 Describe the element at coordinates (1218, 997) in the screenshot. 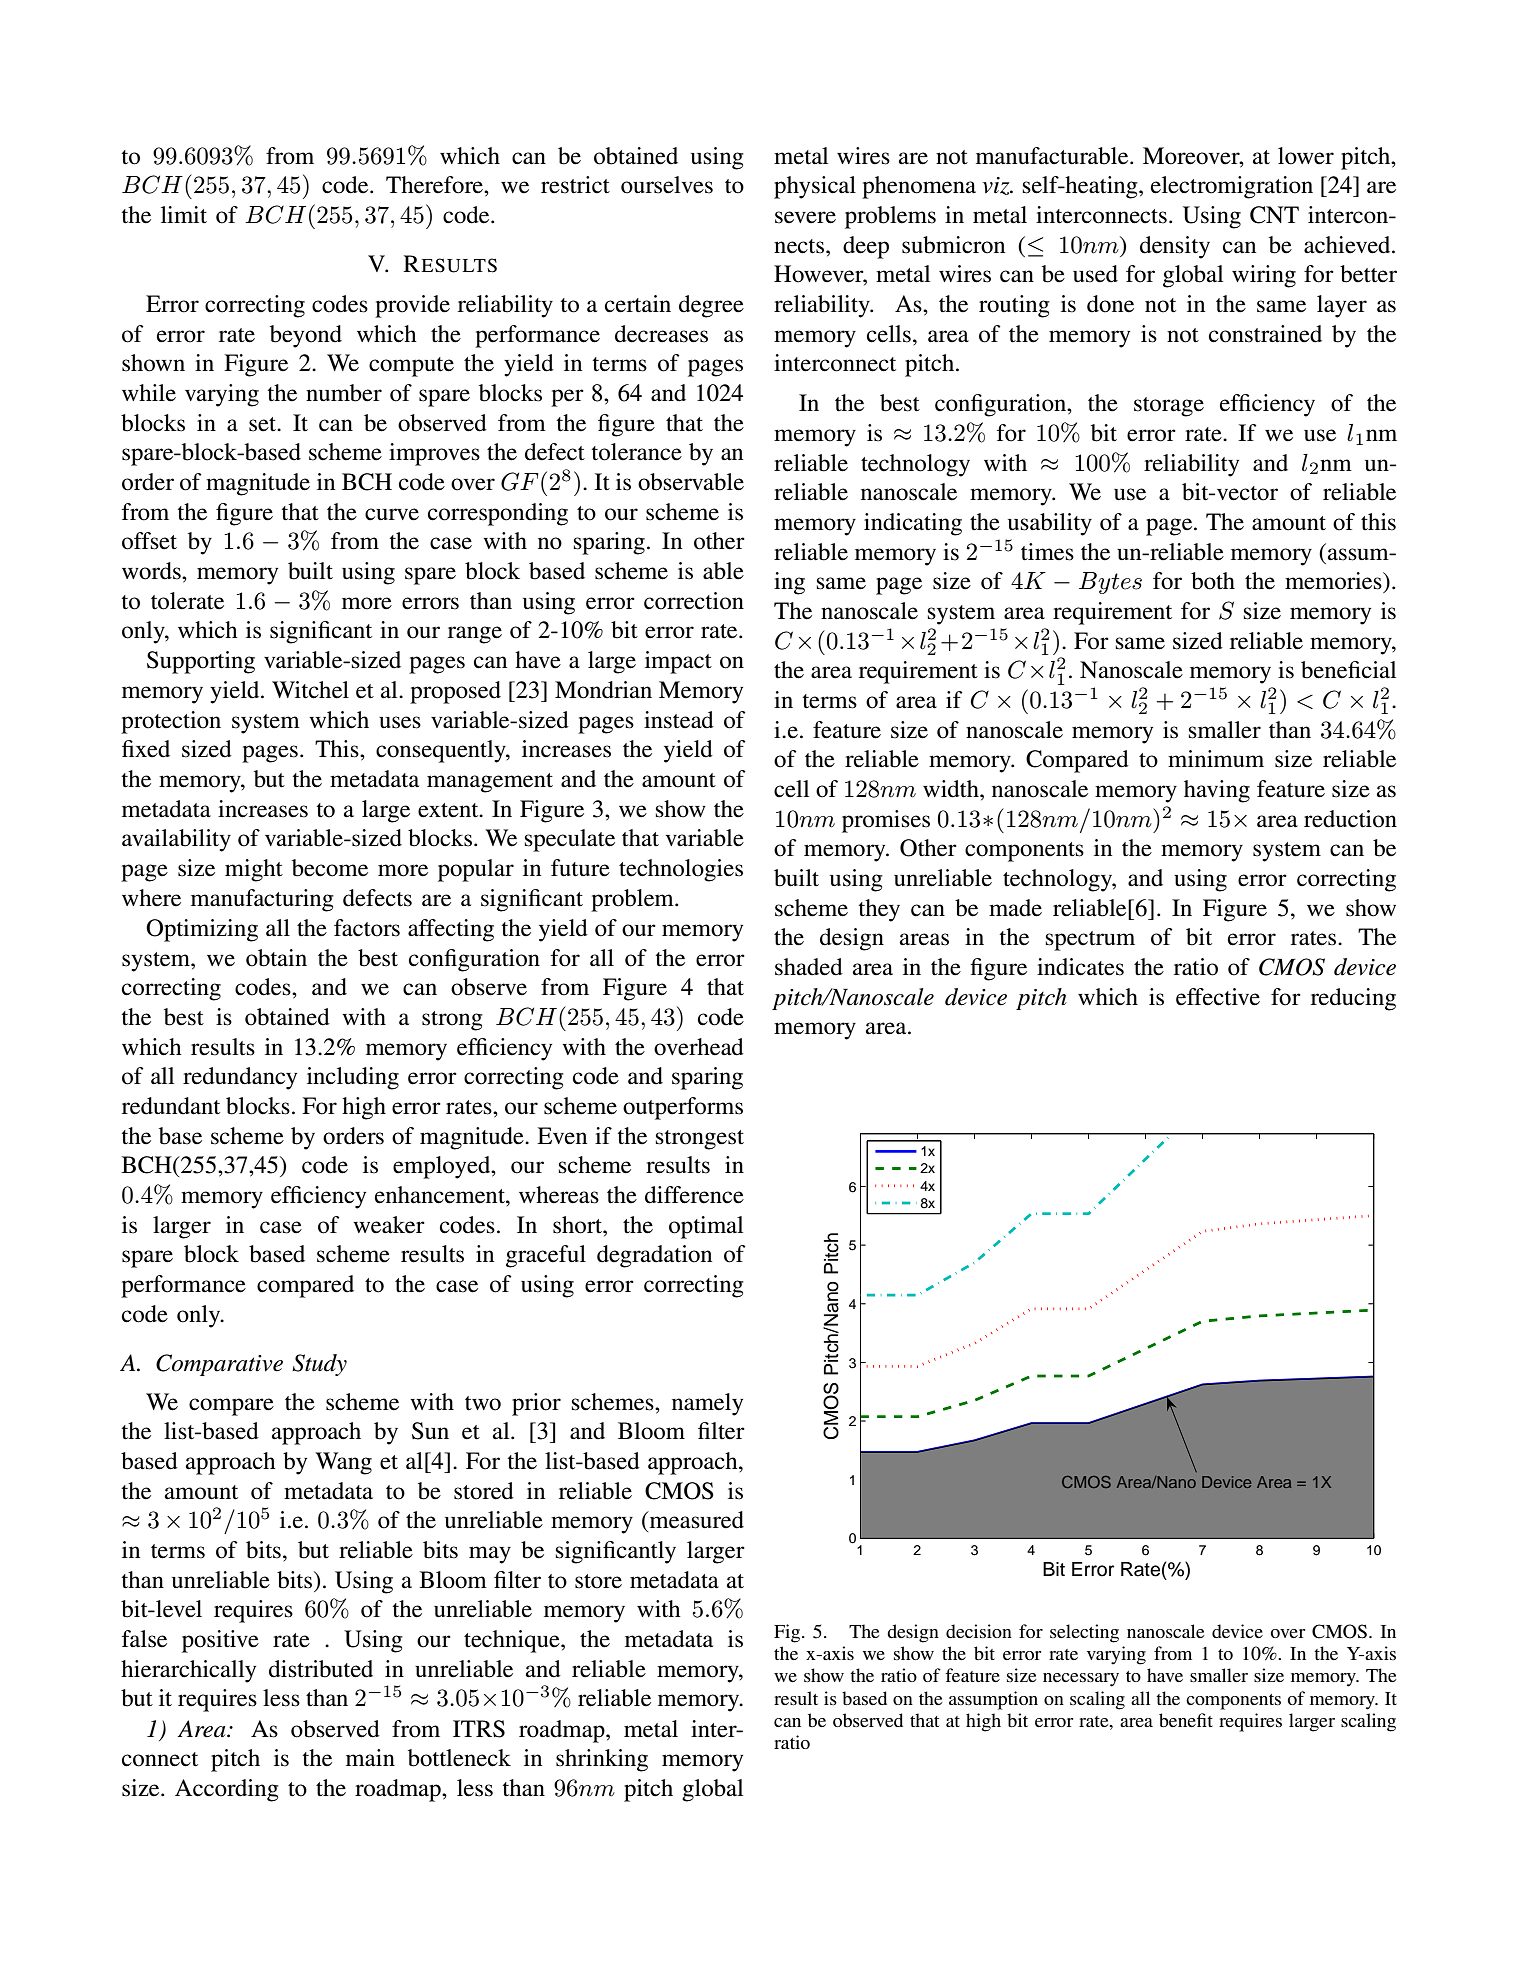

I see `effective` at that location.
